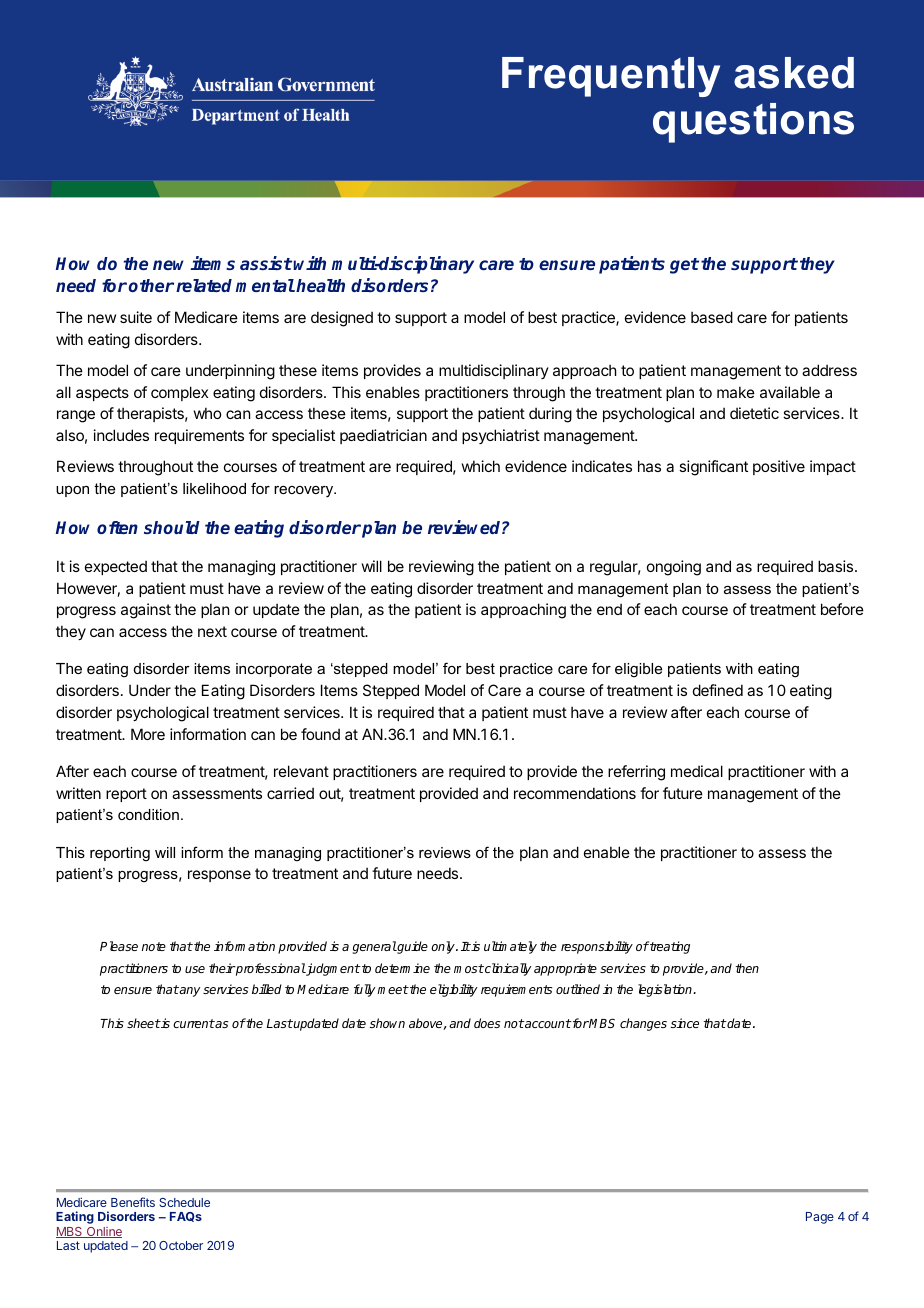 The height and width of the image is (1308, 924). I want to click on Frequently, so click(611, 77).
